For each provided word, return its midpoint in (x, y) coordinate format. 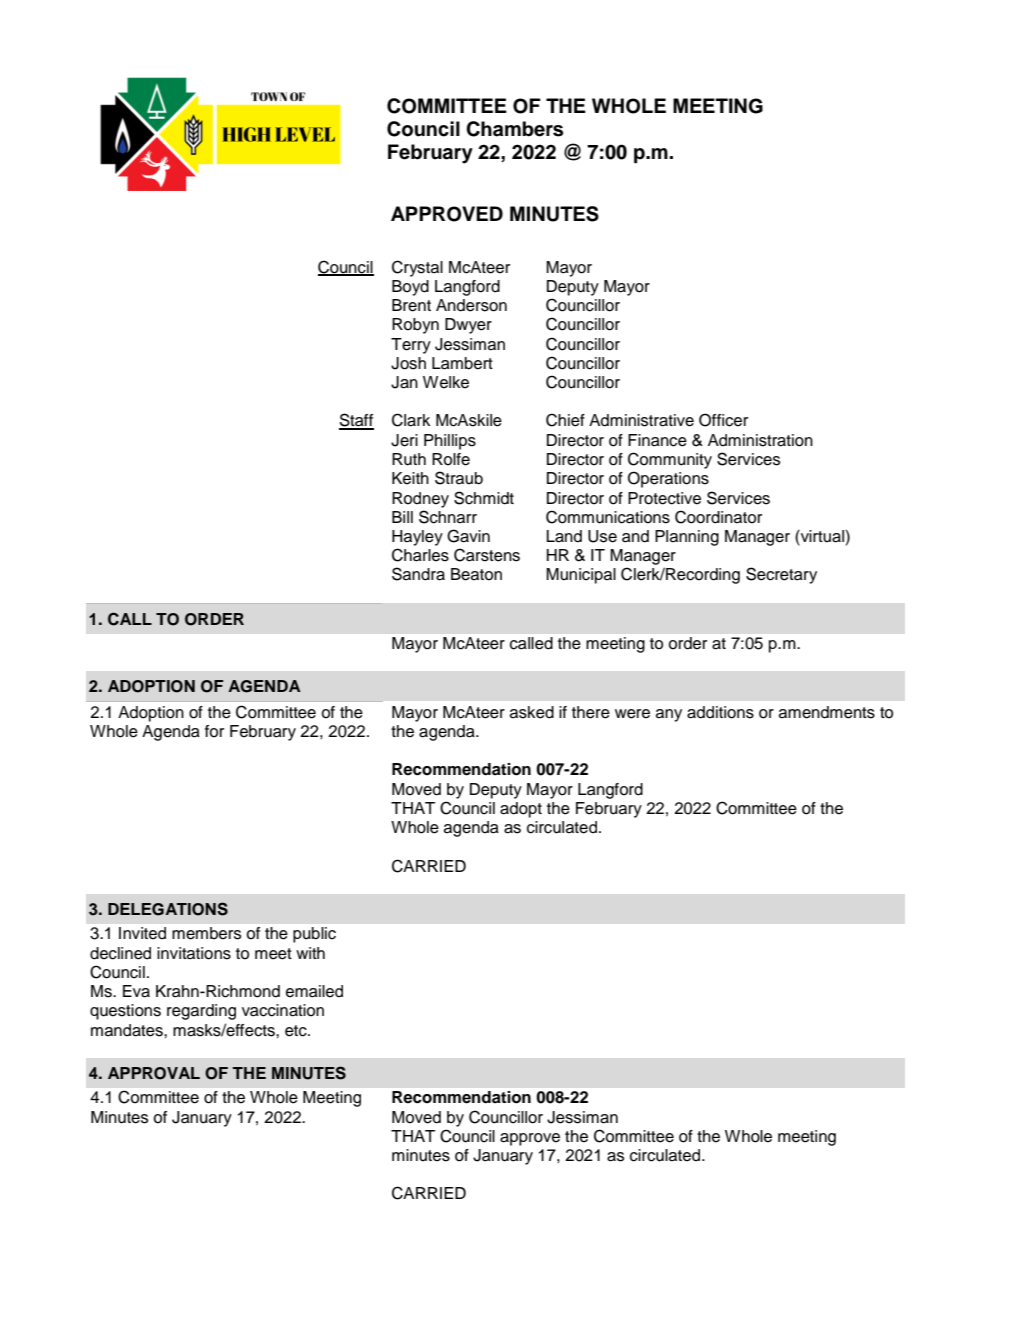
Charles (420, 555)
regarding (201, 1012)
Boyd (410, 288)
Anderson (471, 305)
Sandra (418, 574)
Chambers (514, 129)
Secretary (781, 575)
